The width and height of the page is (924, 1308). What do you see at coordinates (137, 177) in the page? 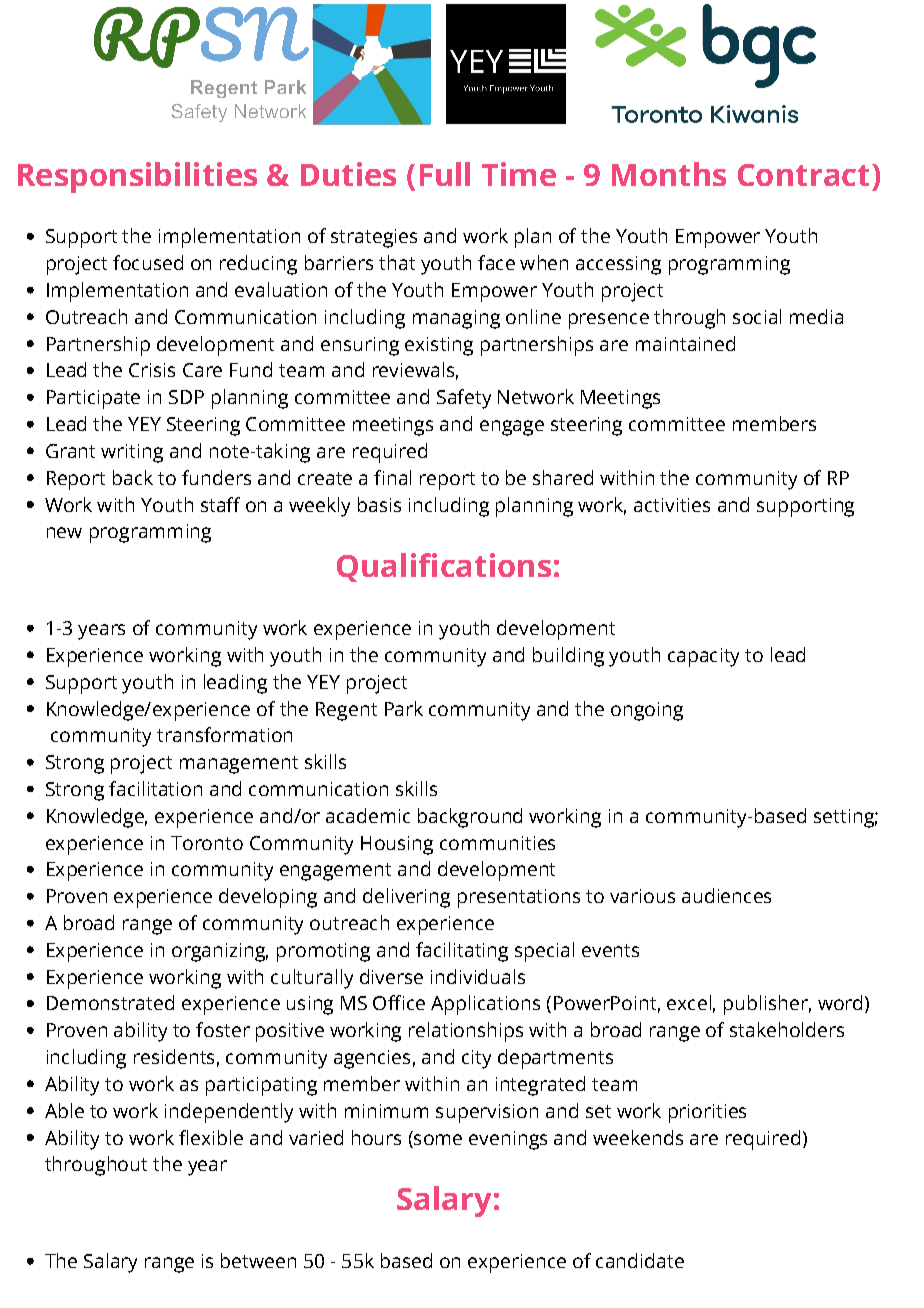
I see `Responsibilities` at bounding box center [137, 177].
